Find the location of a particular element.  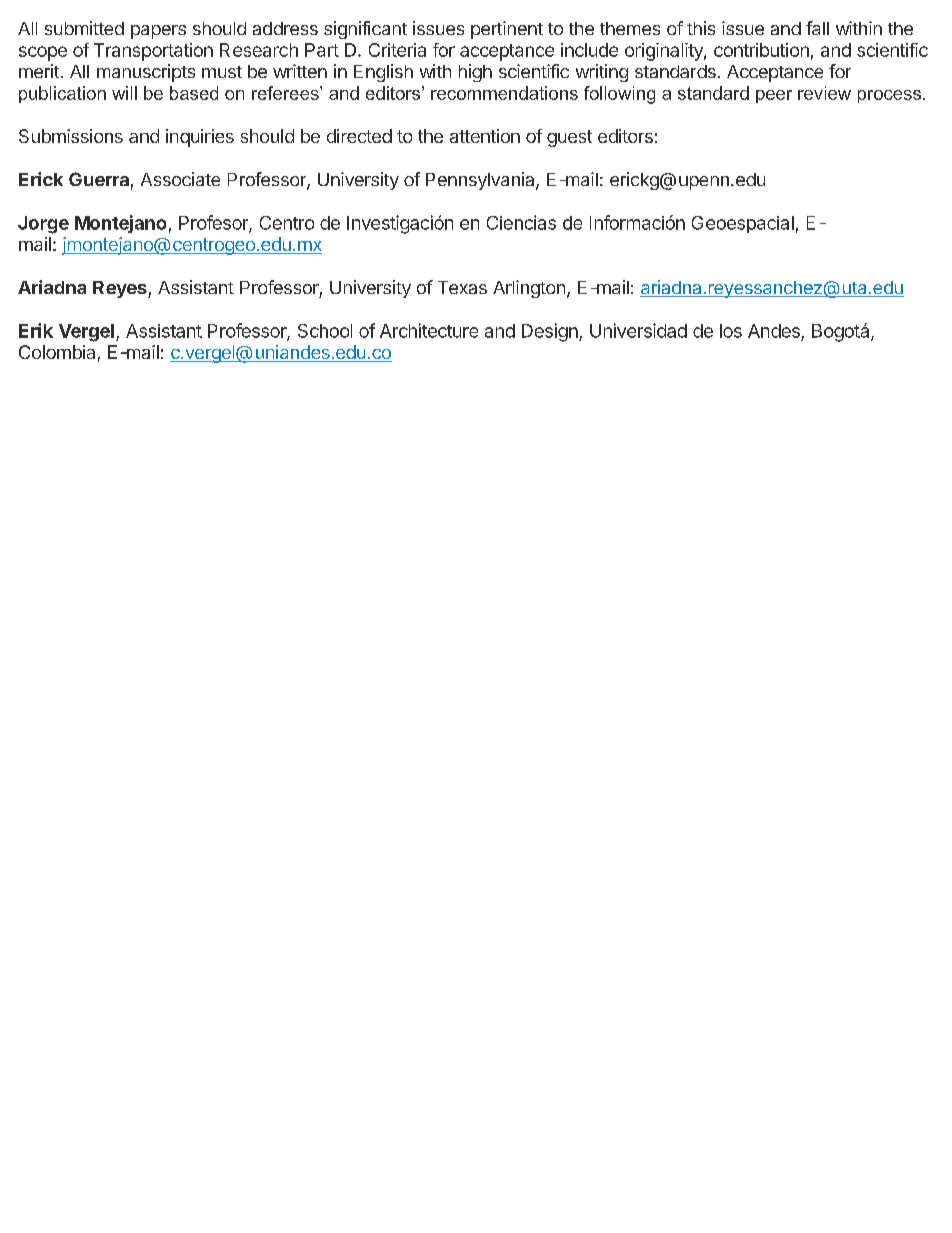

pertinent is located at coordinates (507, 30).
